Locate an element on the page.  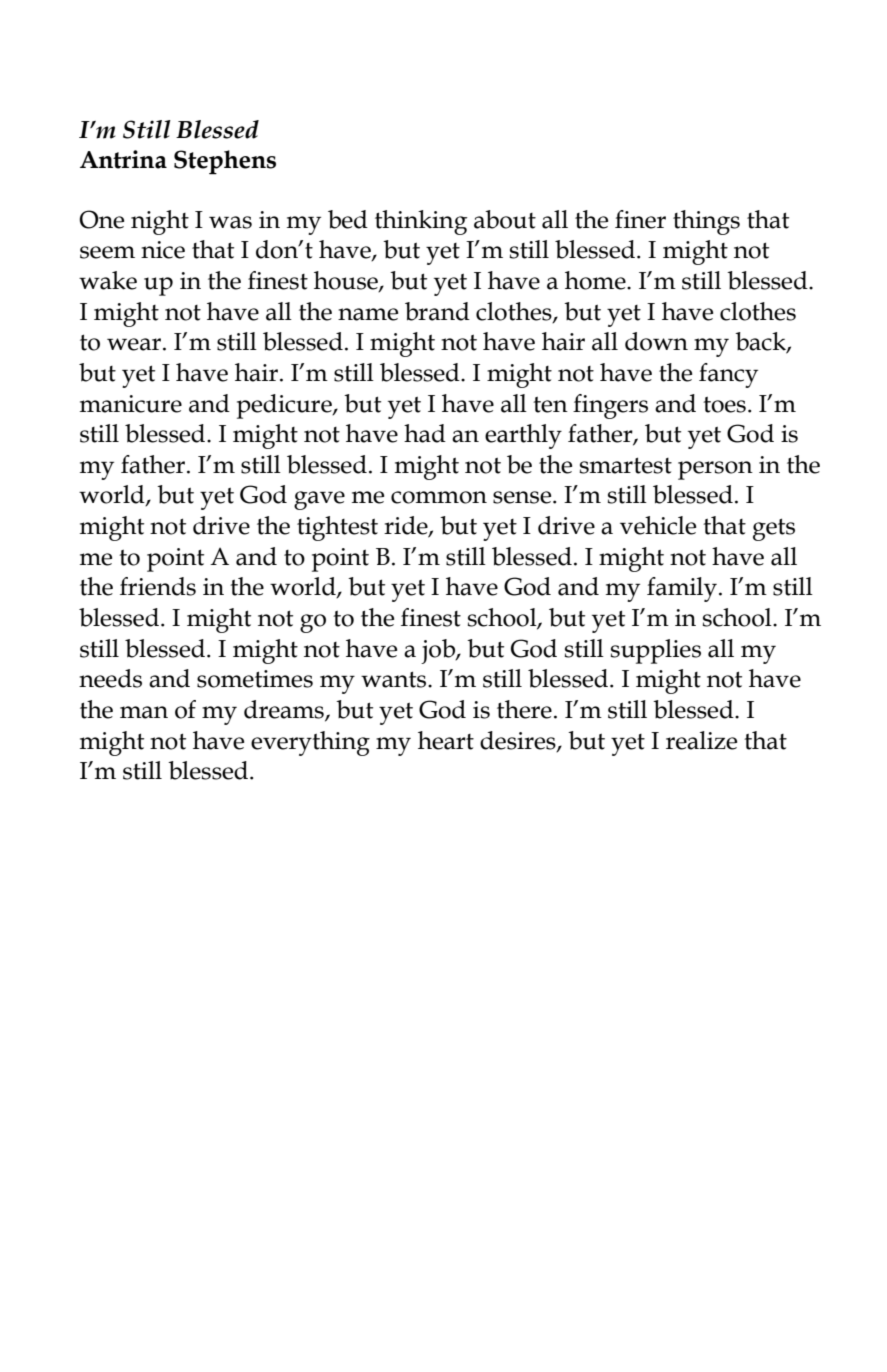
things is located at coordinates (706, 222).
